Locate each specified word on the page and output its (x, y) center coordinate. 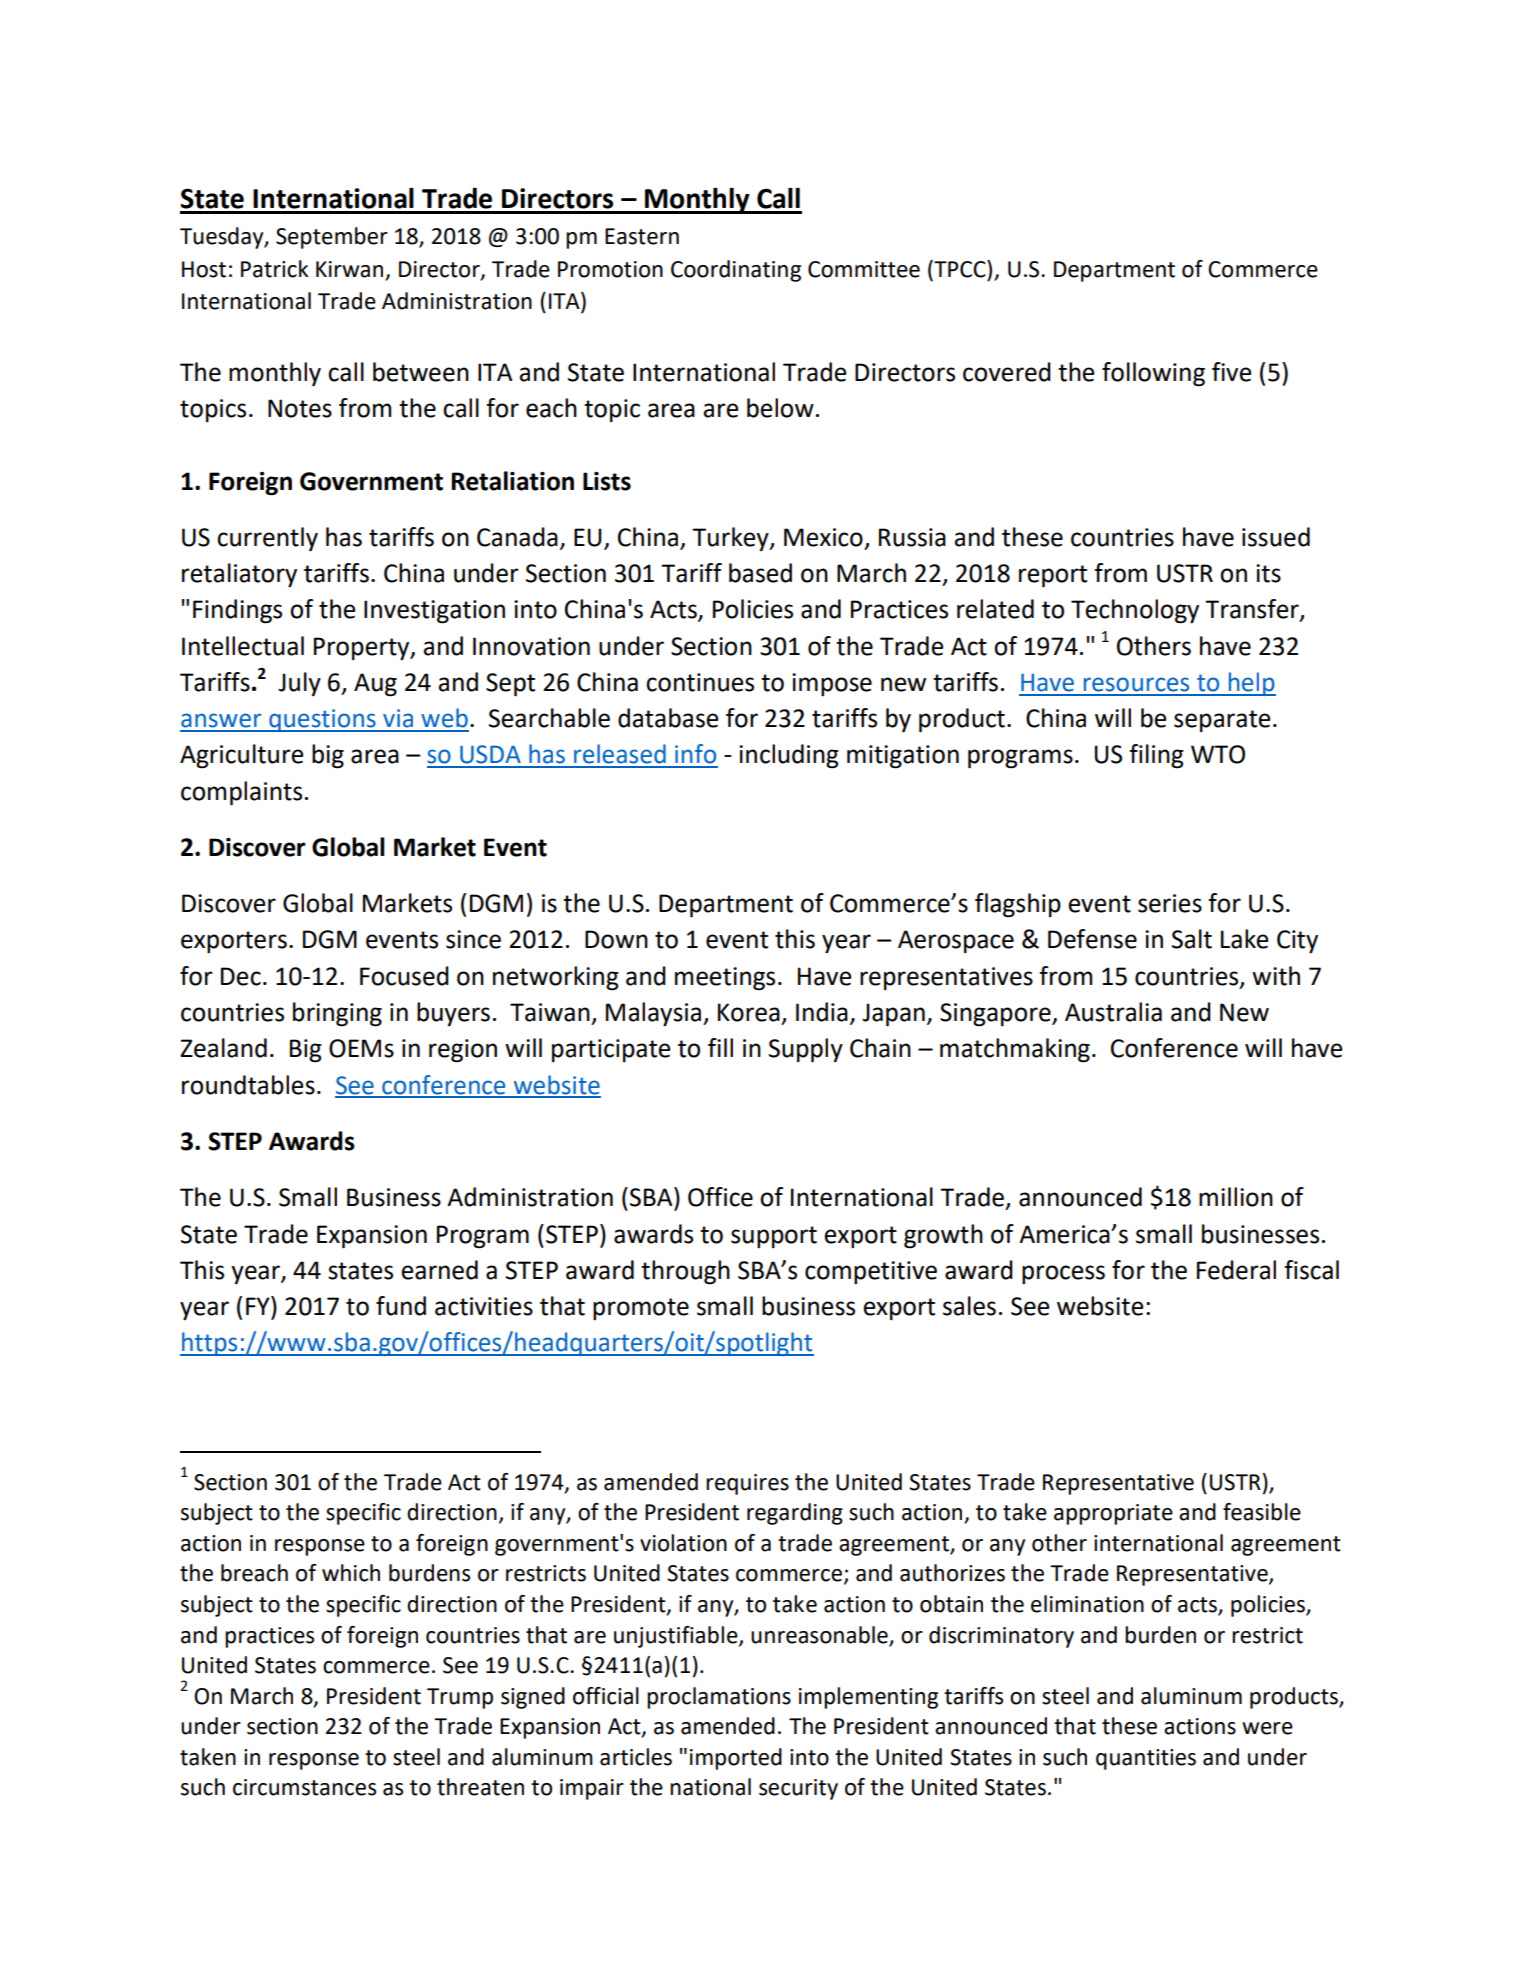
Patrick (274, 269)
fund (401, 1306)
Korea (749, 1012)
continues (700, 682)
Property (363, 649)
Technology (1135, 611)
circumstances (304, 1787)
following (1153, 374)
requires (747, 1484)
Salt (1192, 939)
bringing (337, 1014)
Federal (1236, 1270)
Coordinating (736, 271)
